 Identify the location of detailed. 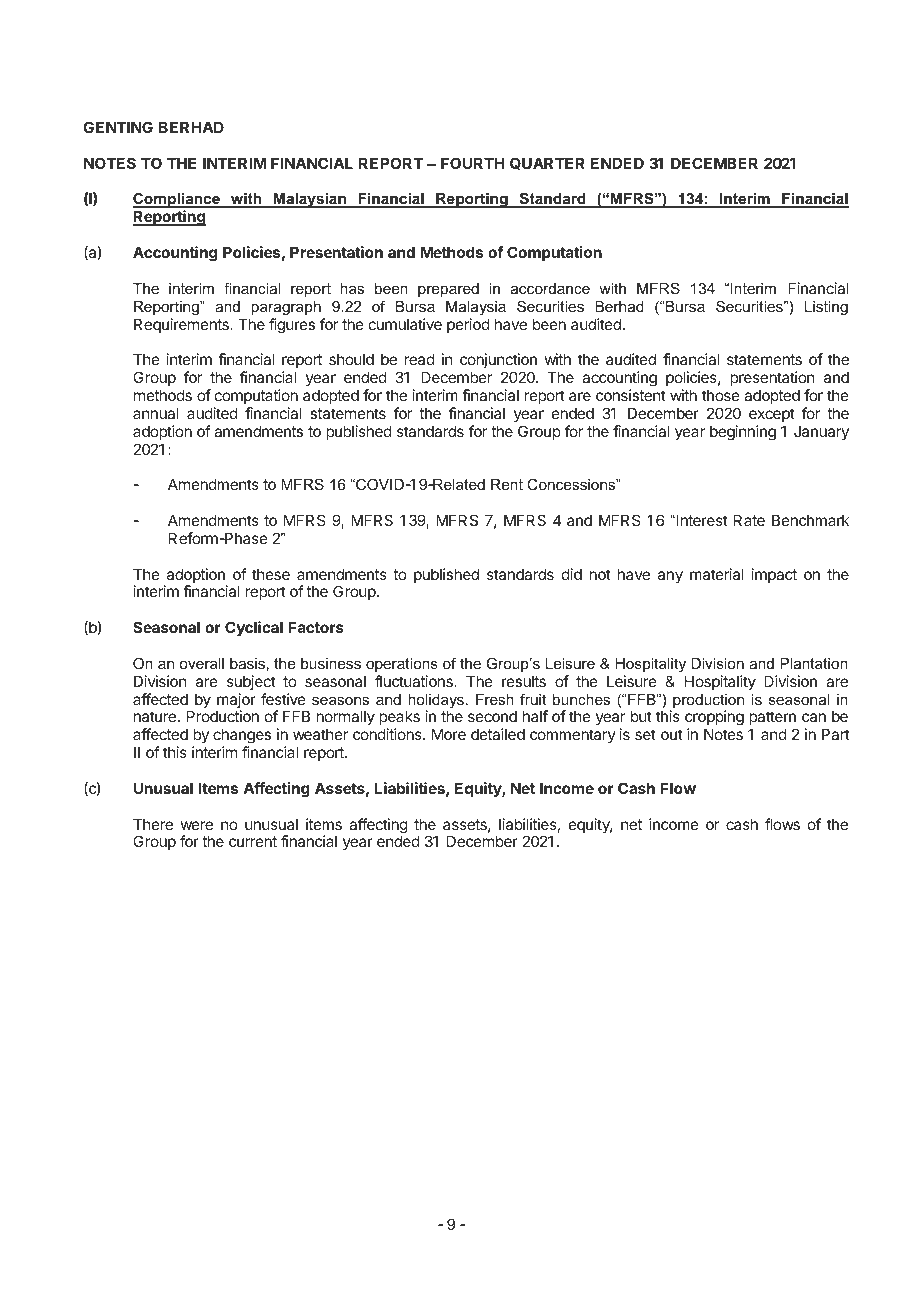
(498, 734).
